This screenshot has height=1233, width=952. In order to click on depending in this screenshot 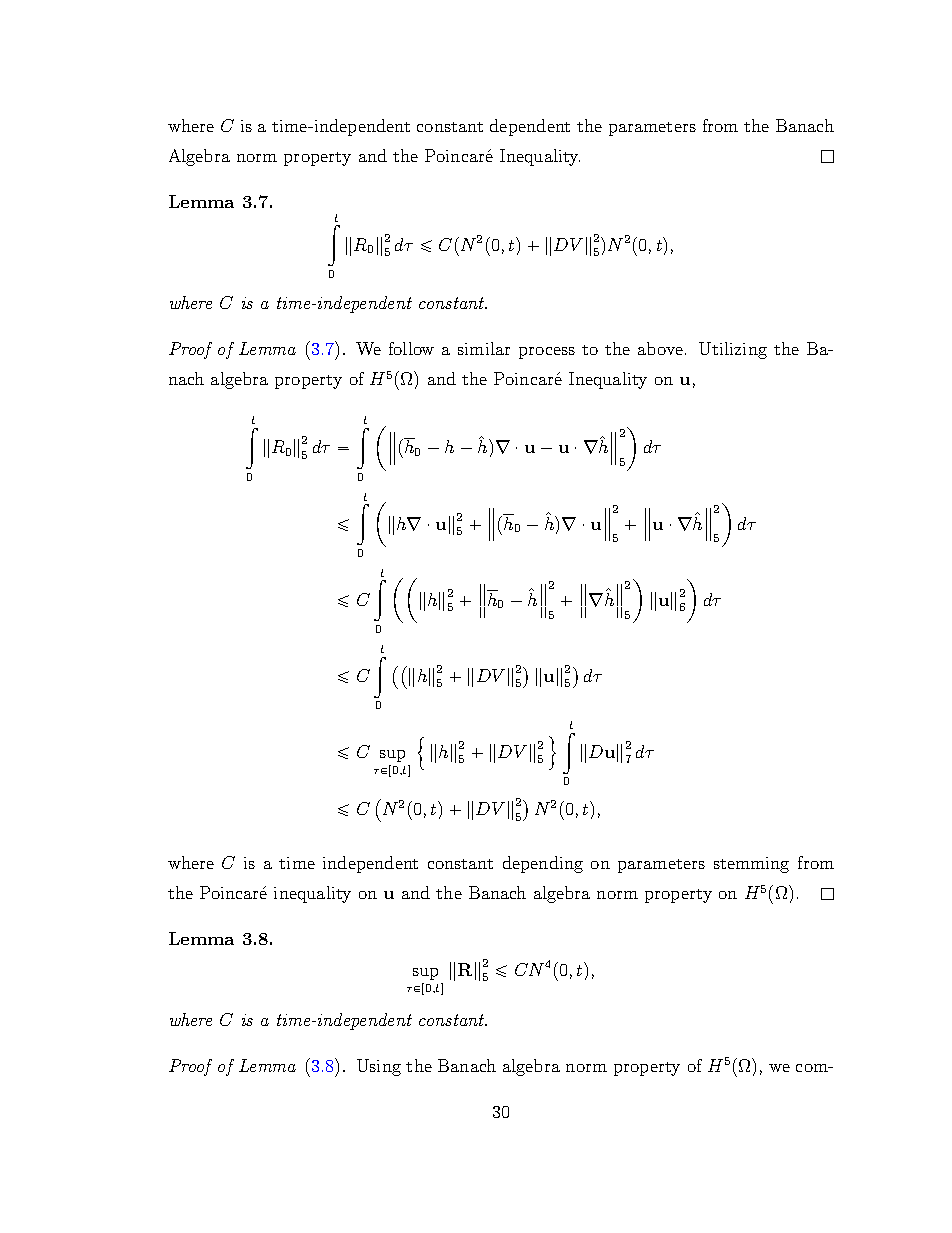, I will do `click(543, 864)`.
